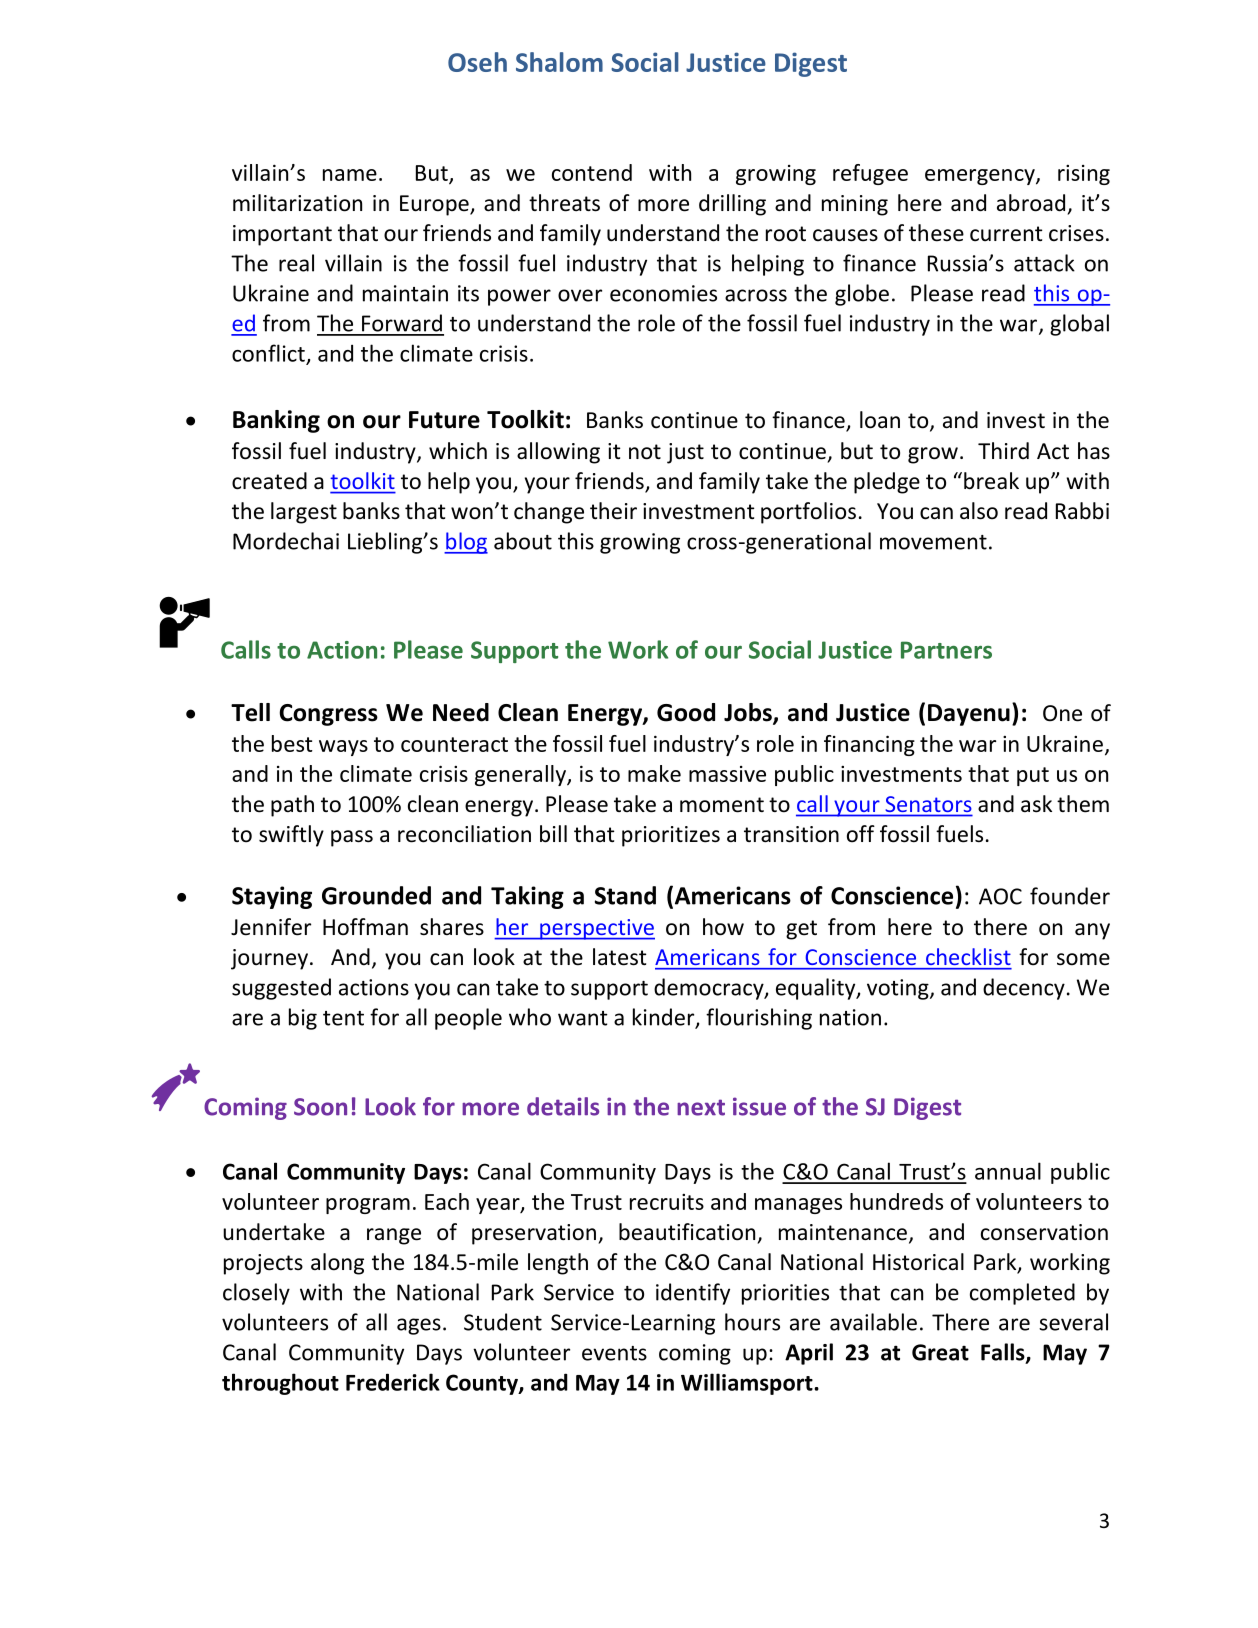  Describe the element at coordinates (365, 927) in the image. I see `Hoffman` at that location.
